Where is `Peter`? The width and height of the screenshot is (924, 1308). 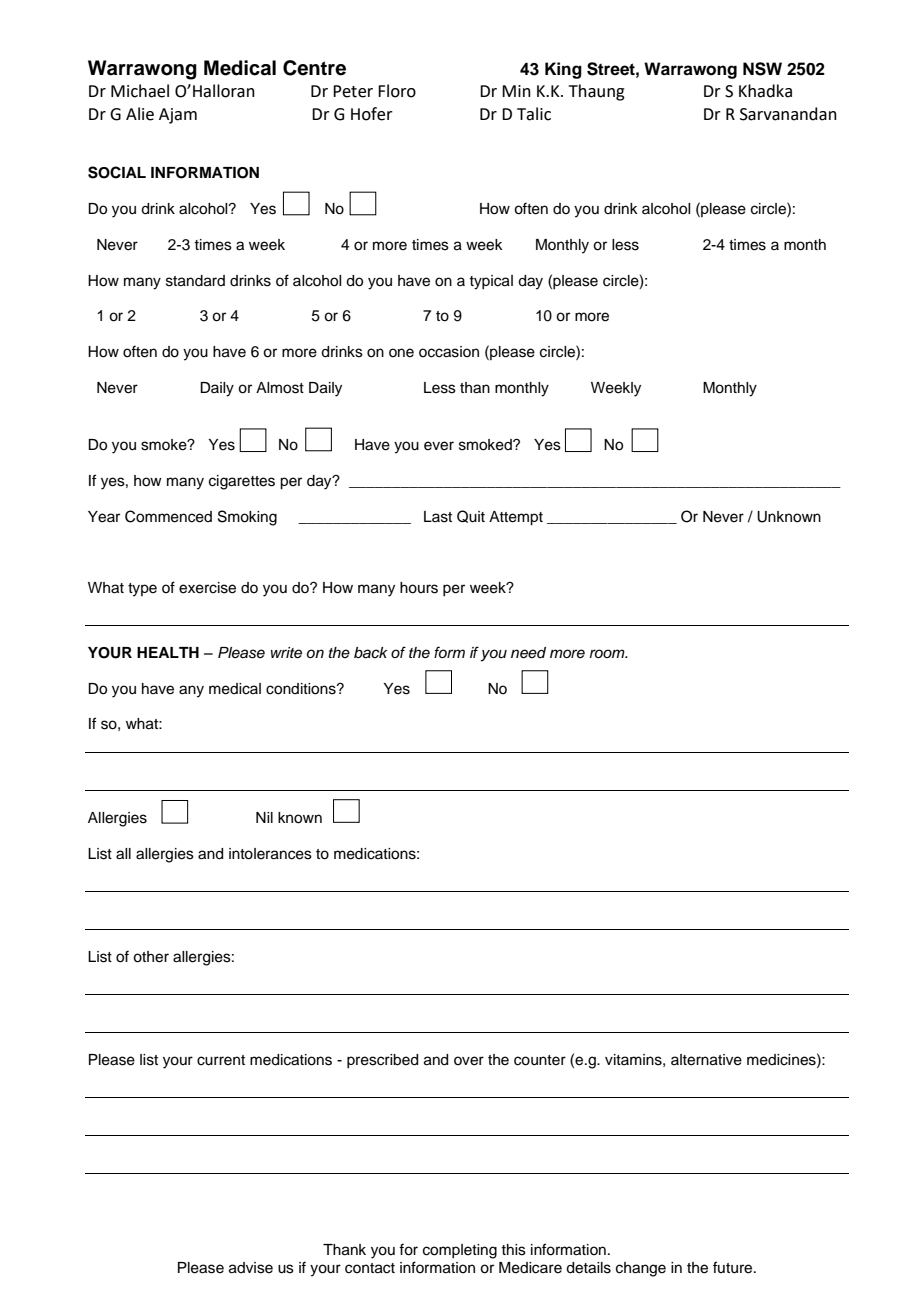 Peter is located at coordinates (353, 91).
